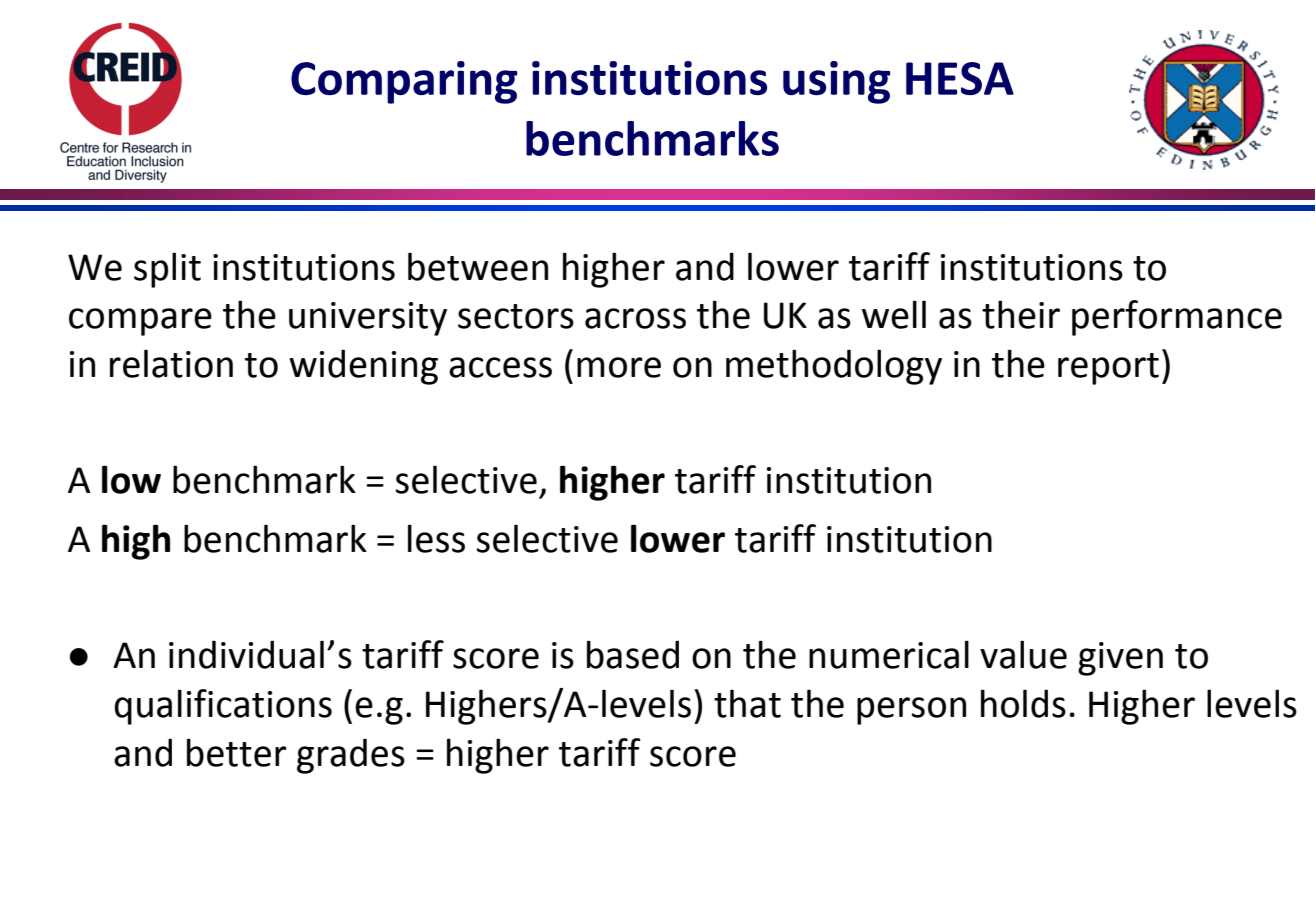  What do you see at coordinates (633, 654) in the screenshot?
I see `based` at bounding box center [633, 654].
